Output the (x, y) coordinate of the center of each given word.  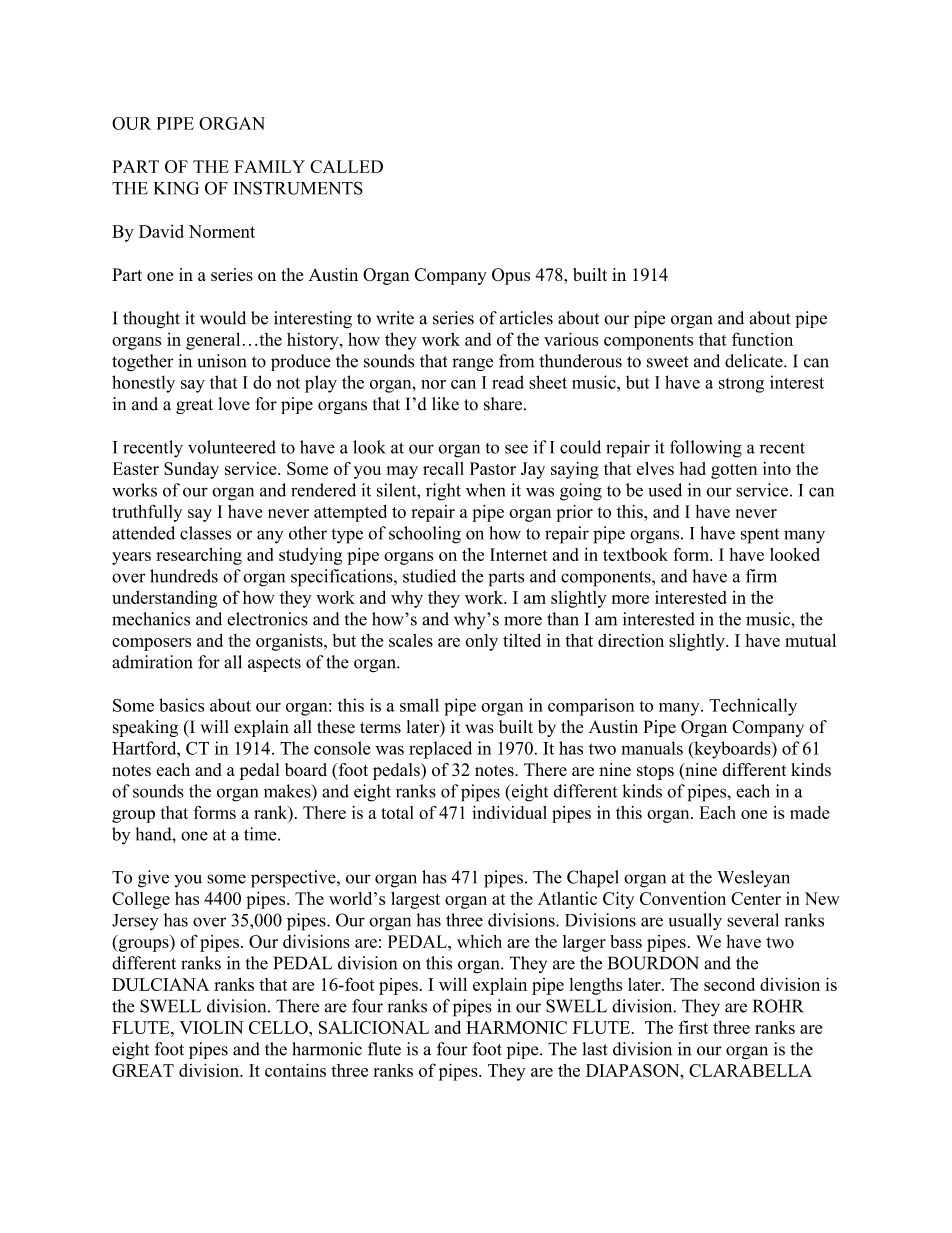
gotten (734, 471)
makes (288, 791)
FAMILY (269, 166)
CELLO (279, 1027)
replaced (440, 750)
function (762, 339)
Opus (511, 276)
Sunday (191, 470)
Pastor (493, 468)
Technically (753, 707)
